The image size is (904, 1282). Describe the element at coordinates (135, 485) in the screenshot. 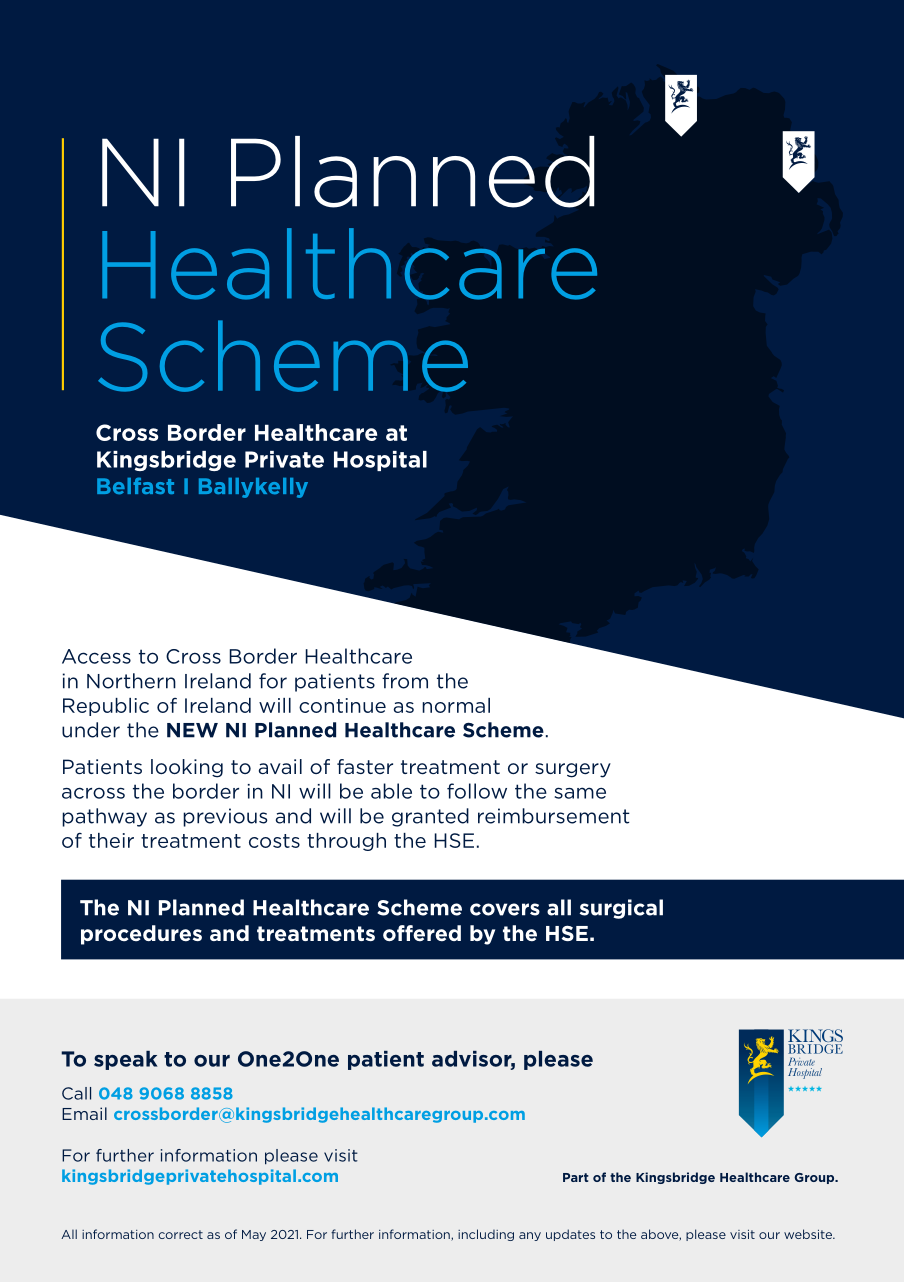

I see `Belfast` at that location.
